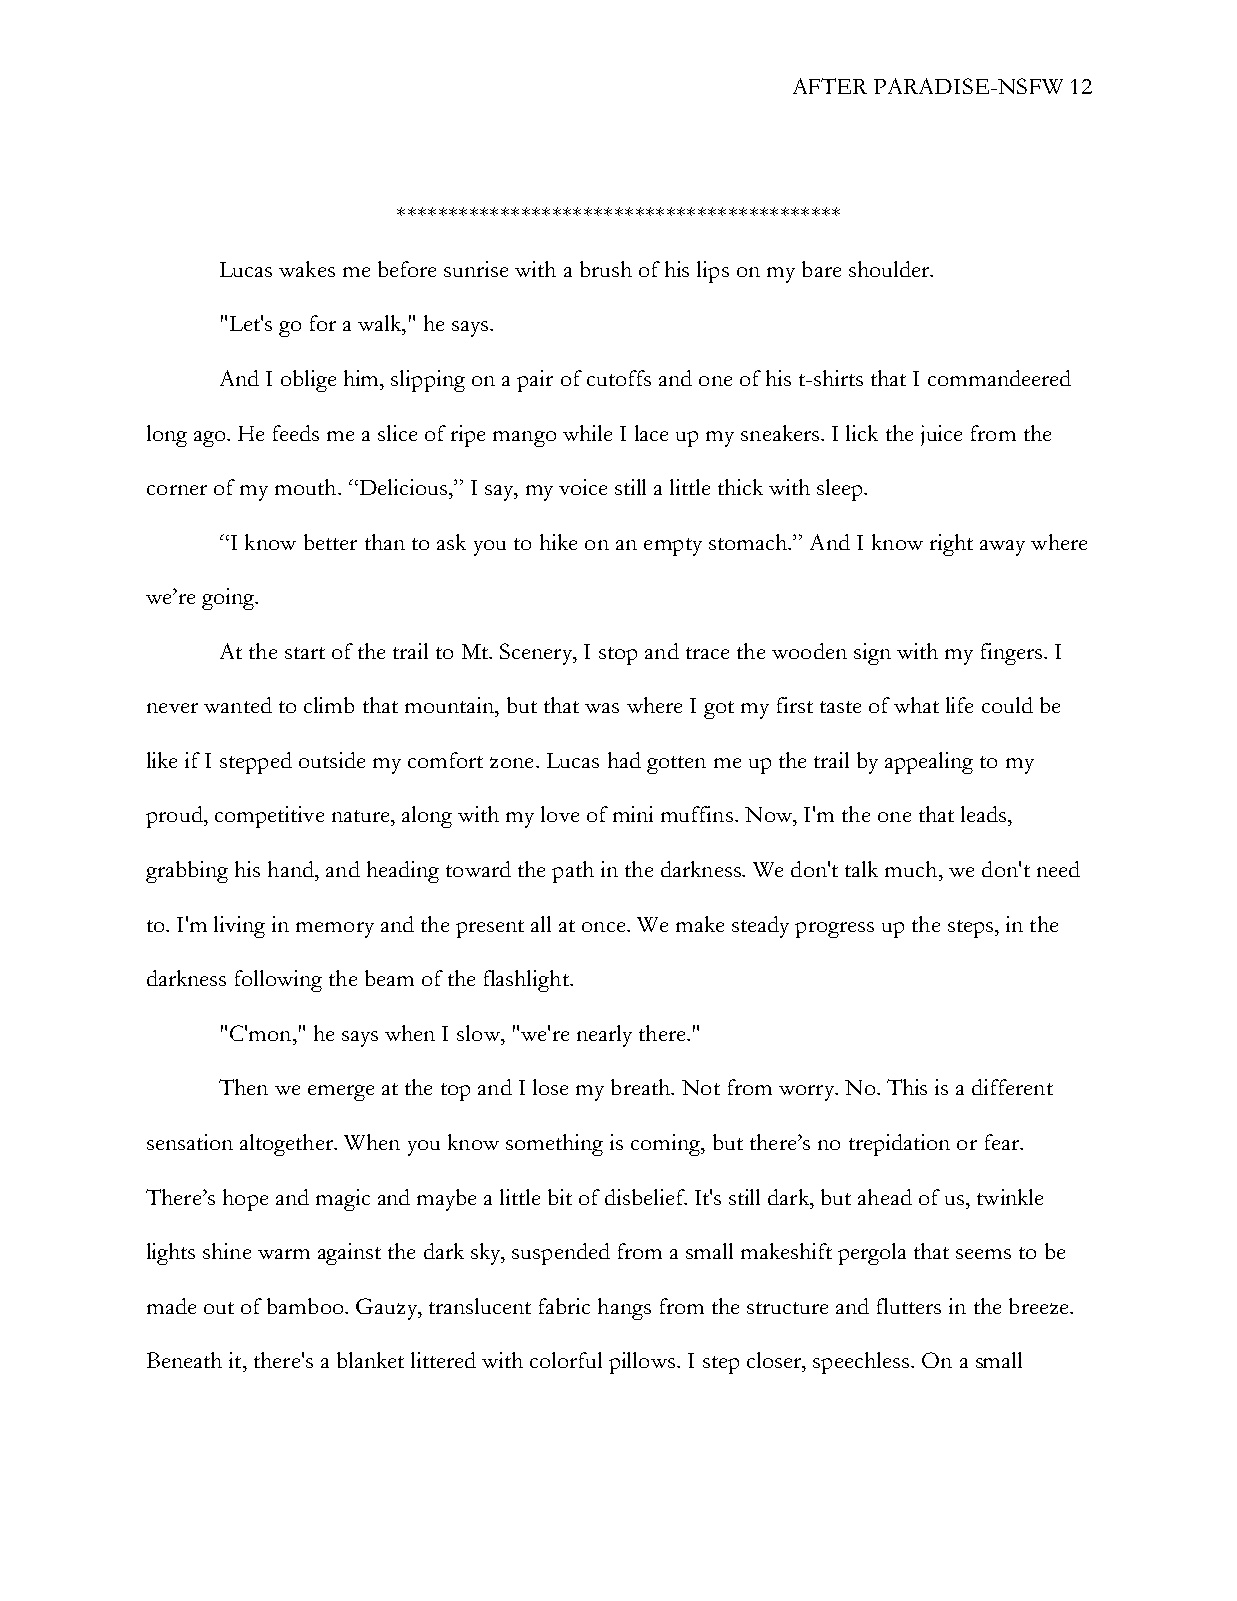  Describe the element at coordinates (296, 433) in the page. I see `feeds` at that location.
